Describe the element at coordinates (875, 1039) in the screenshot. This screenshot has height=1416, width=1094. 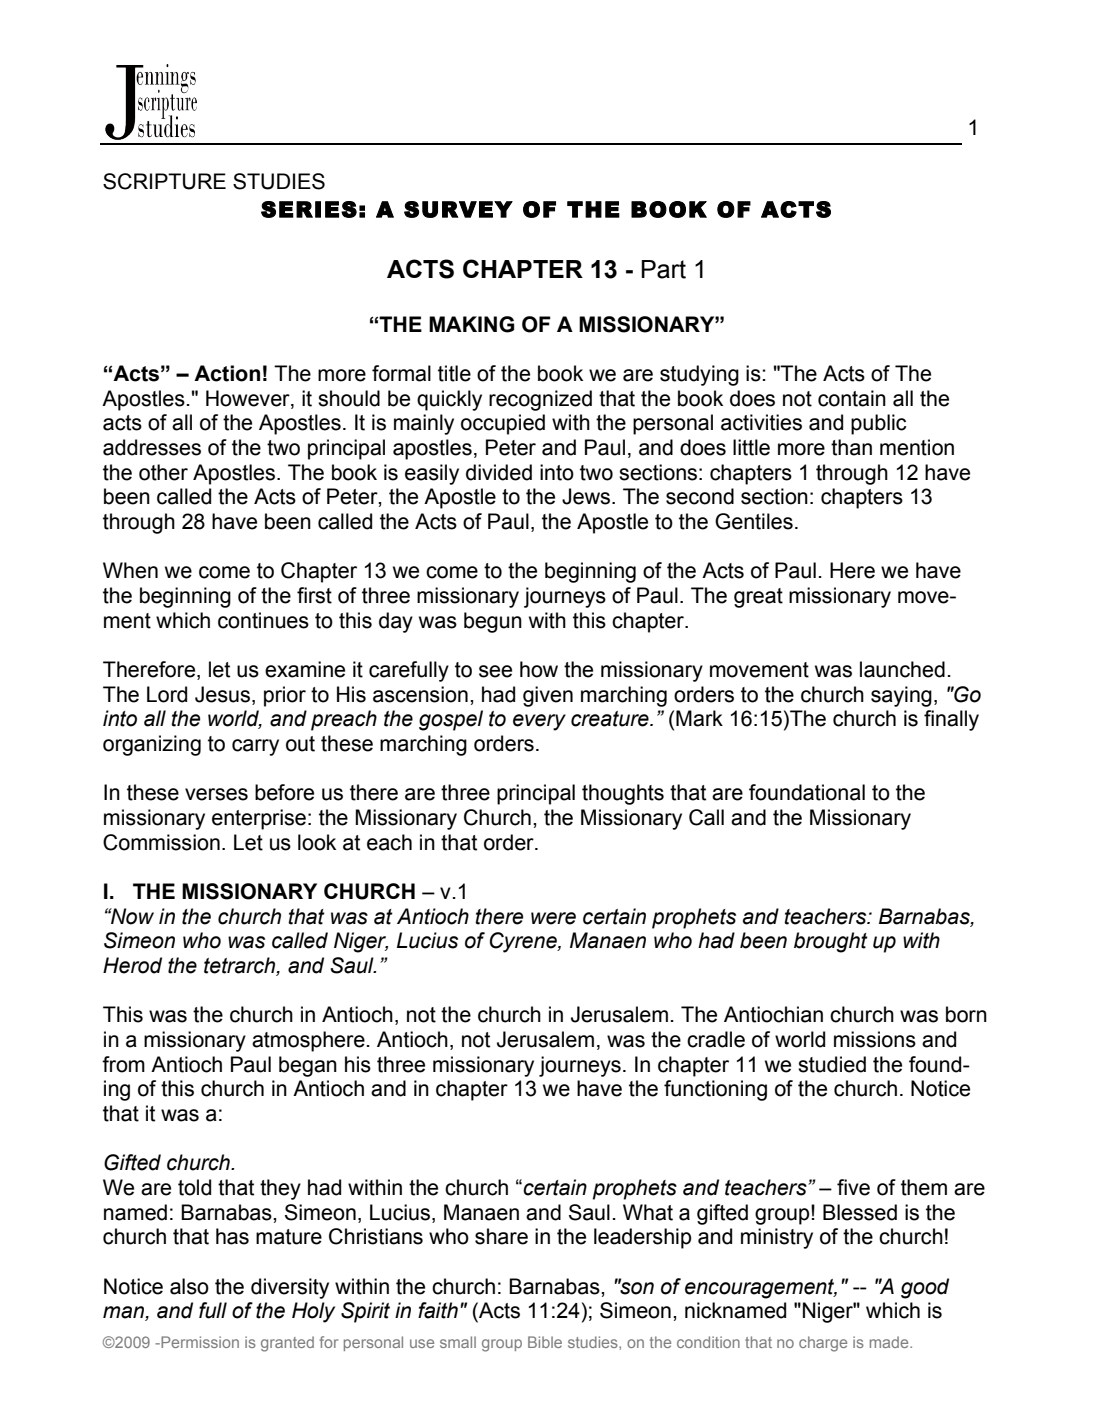
I see `missions` at that location.
